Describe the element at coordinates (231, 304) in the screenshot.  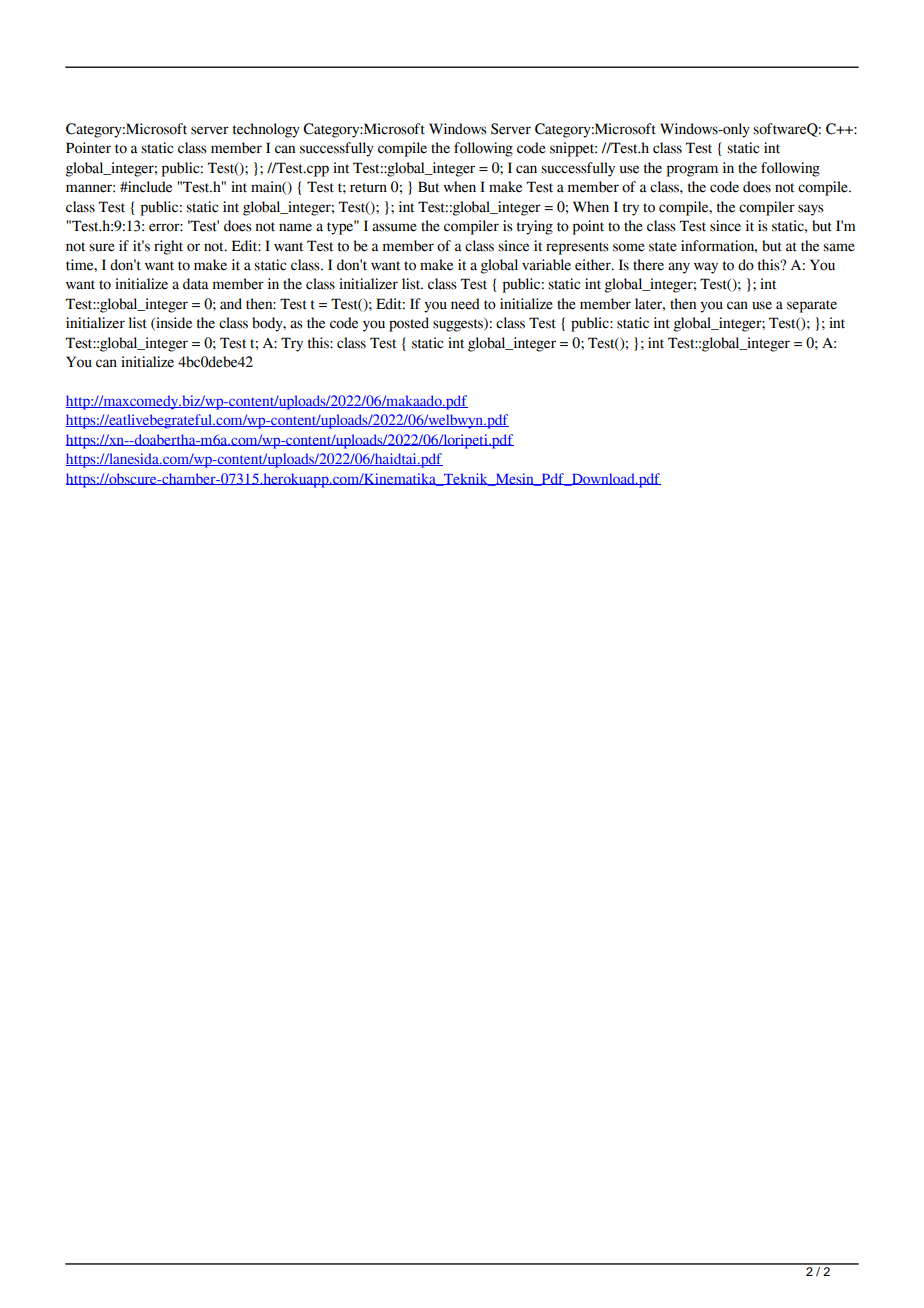
I see `and` at that location.
